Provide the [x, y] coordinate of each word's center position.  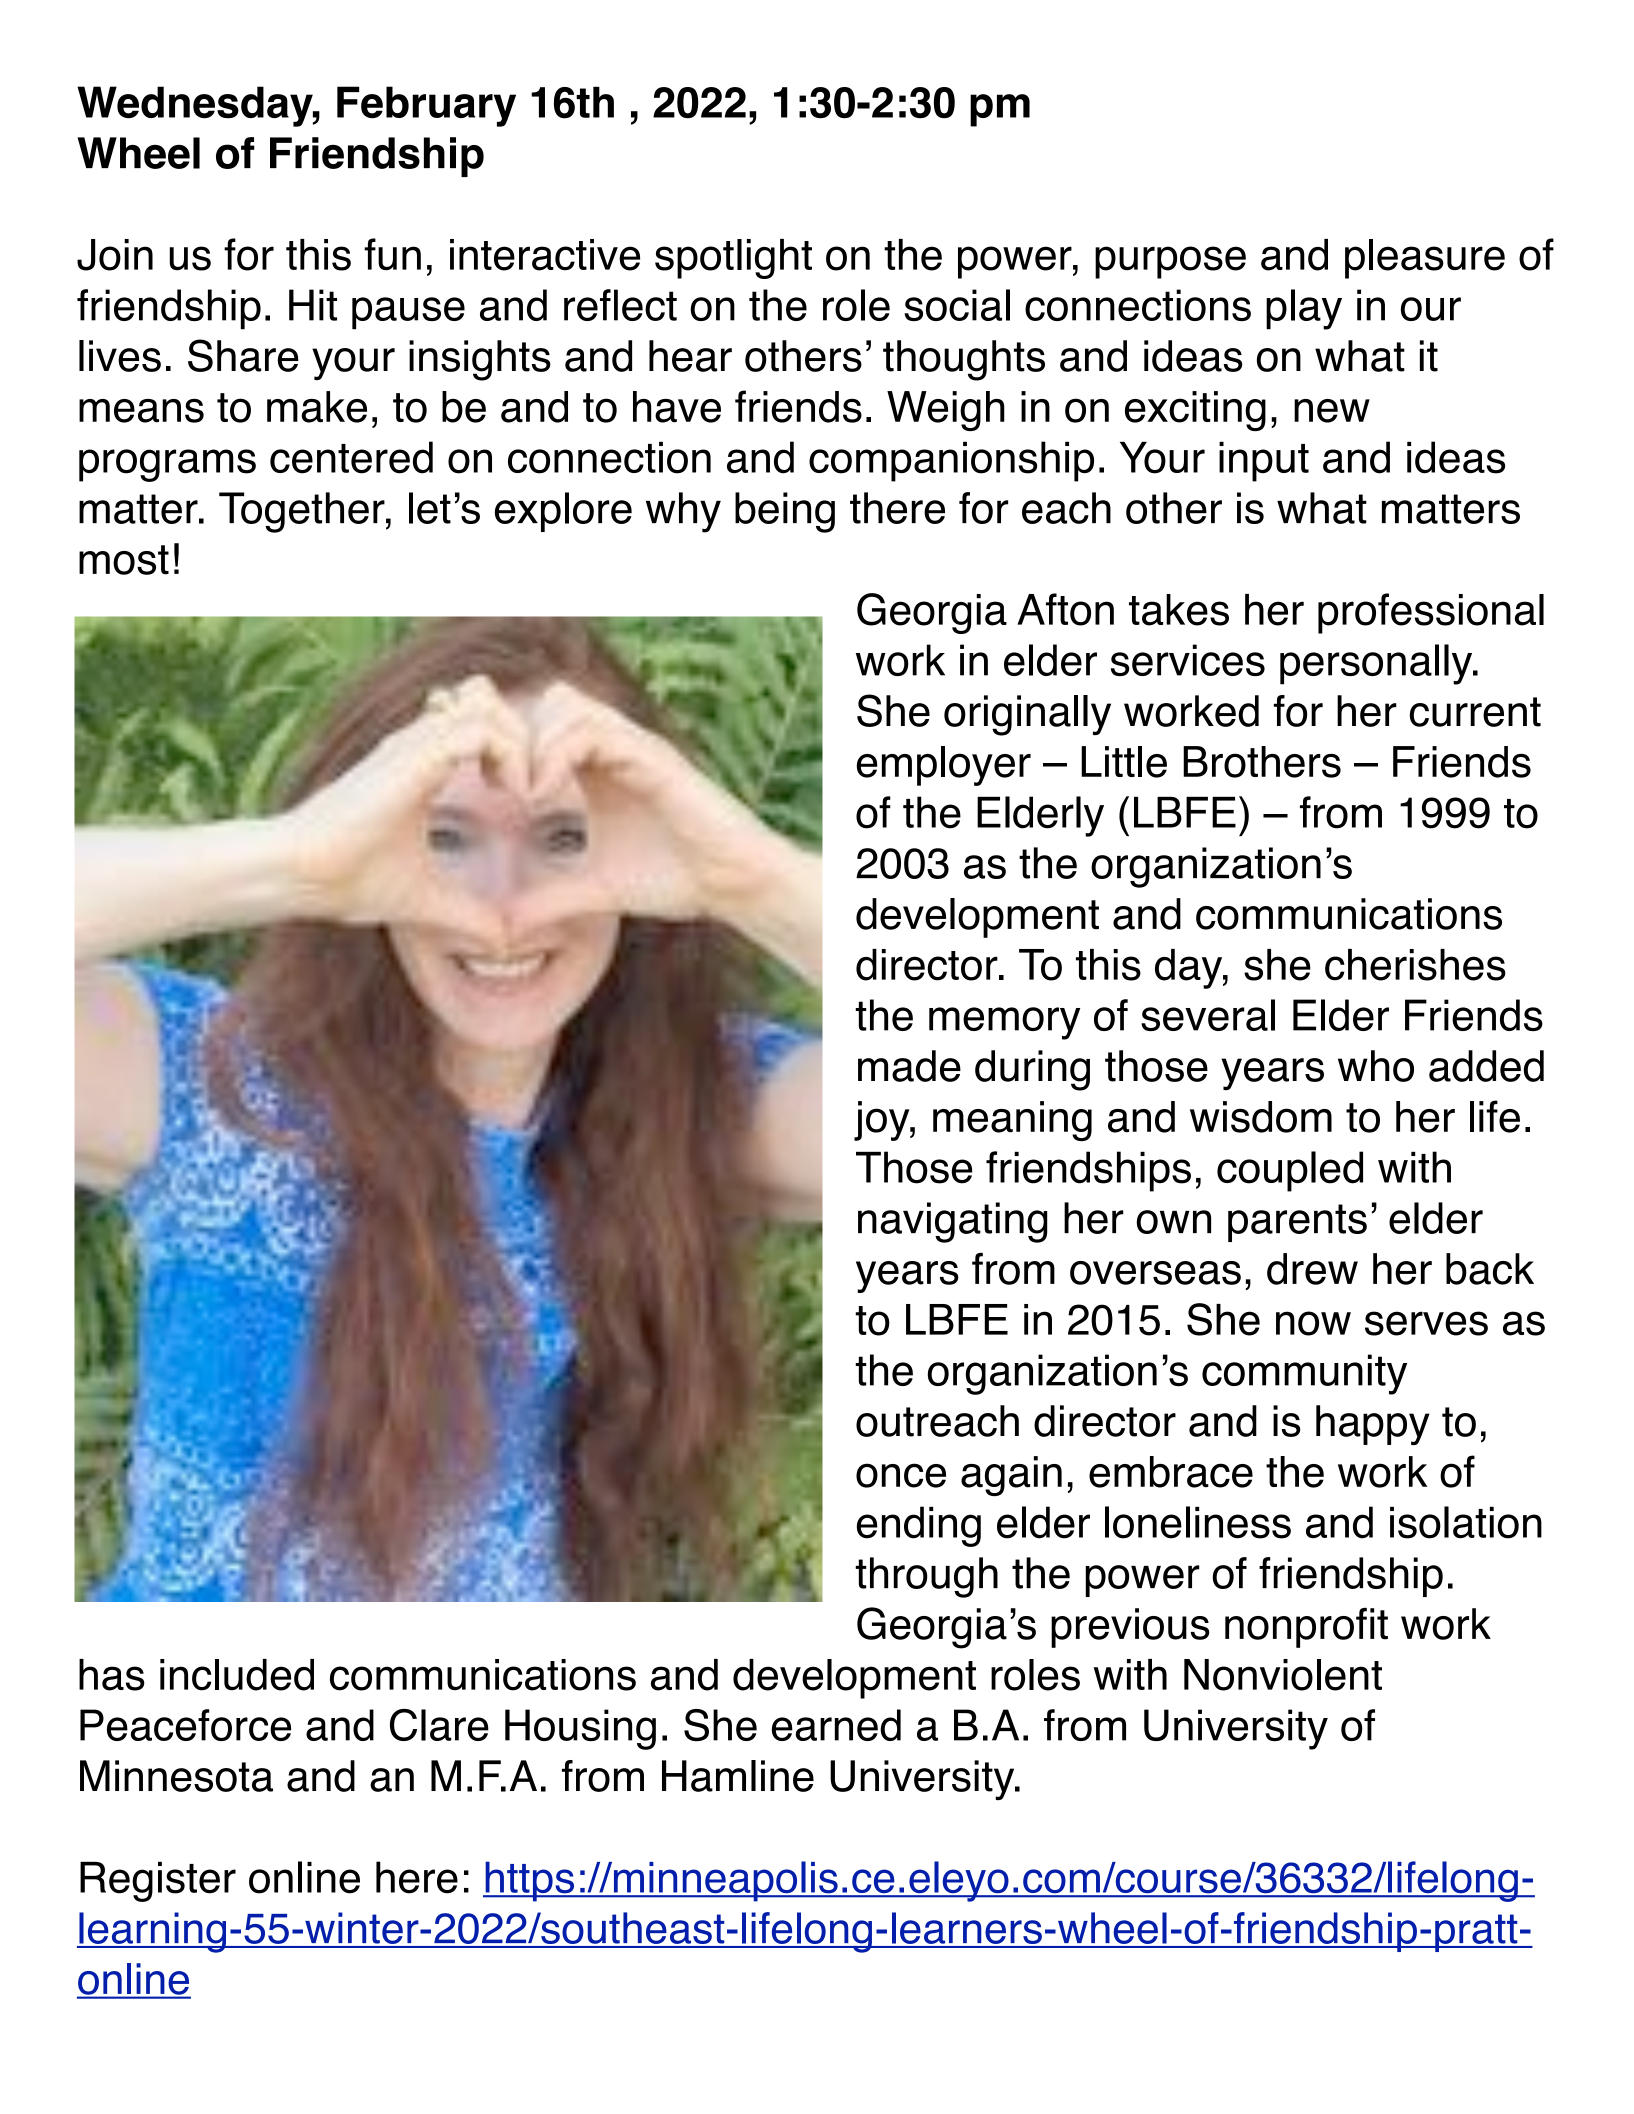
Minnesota [176, 1776]
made [909, 1066]
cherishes [1415, 965]
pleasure [1425, 259]
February [426, 106]
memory [1004, 1023]
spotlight [733, 259]
